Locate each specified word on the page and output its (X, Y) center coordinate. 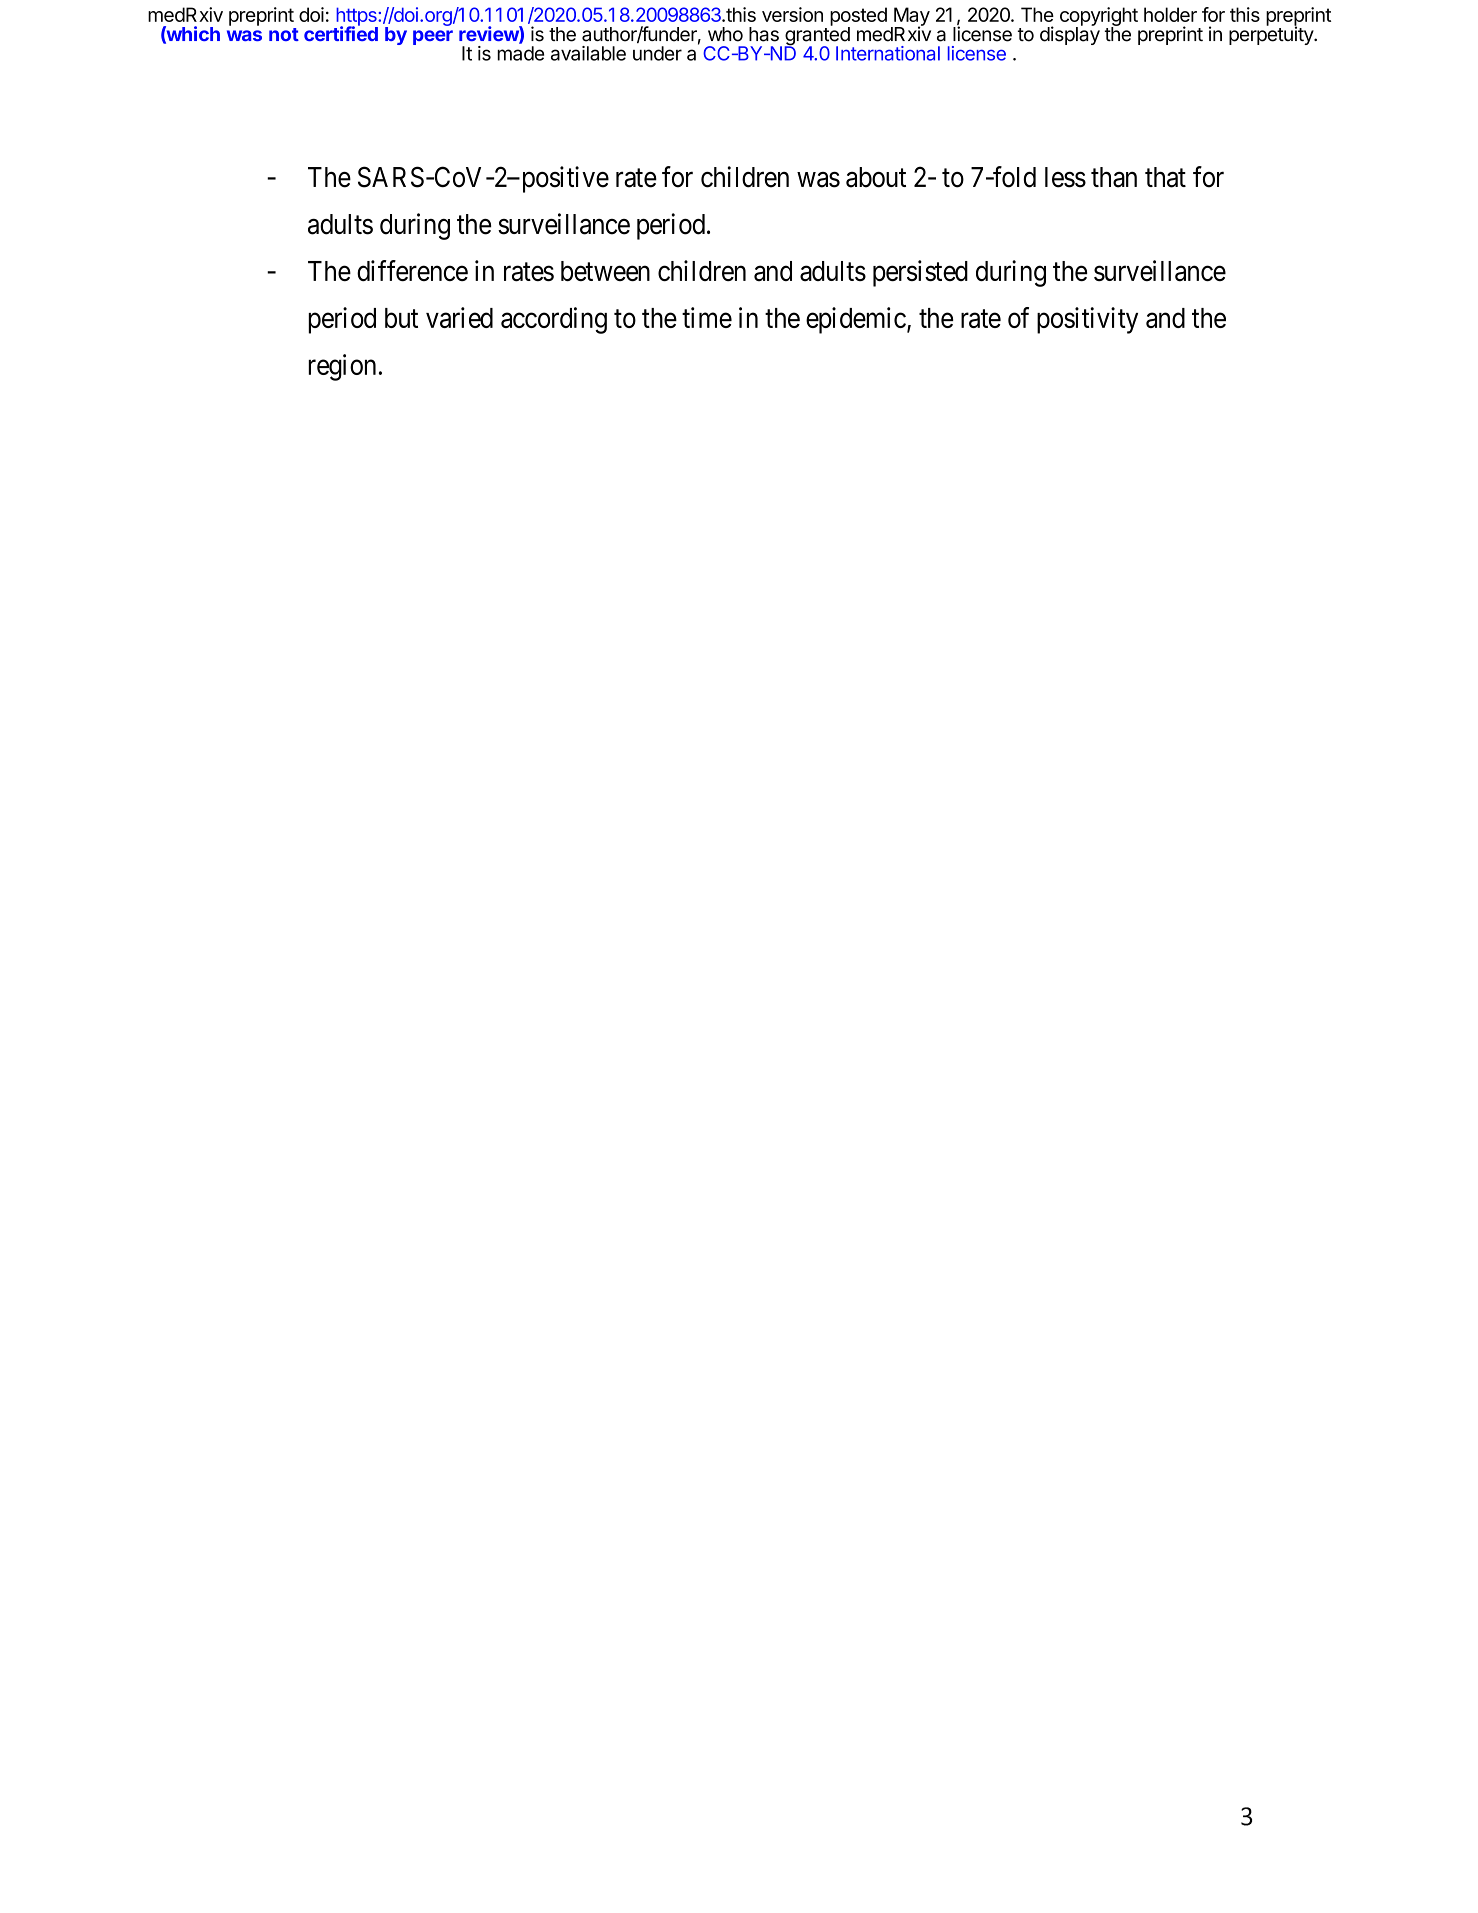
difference (412, 270)
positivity (1087, 320)
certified (341, 33)
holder (1170, 14)
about (876, 177)
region (342, 367)
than (1114, 177)
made (520, 53)
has (764, 34)
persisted (920, 273)
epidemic (856, 320)
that (1165, 177)
